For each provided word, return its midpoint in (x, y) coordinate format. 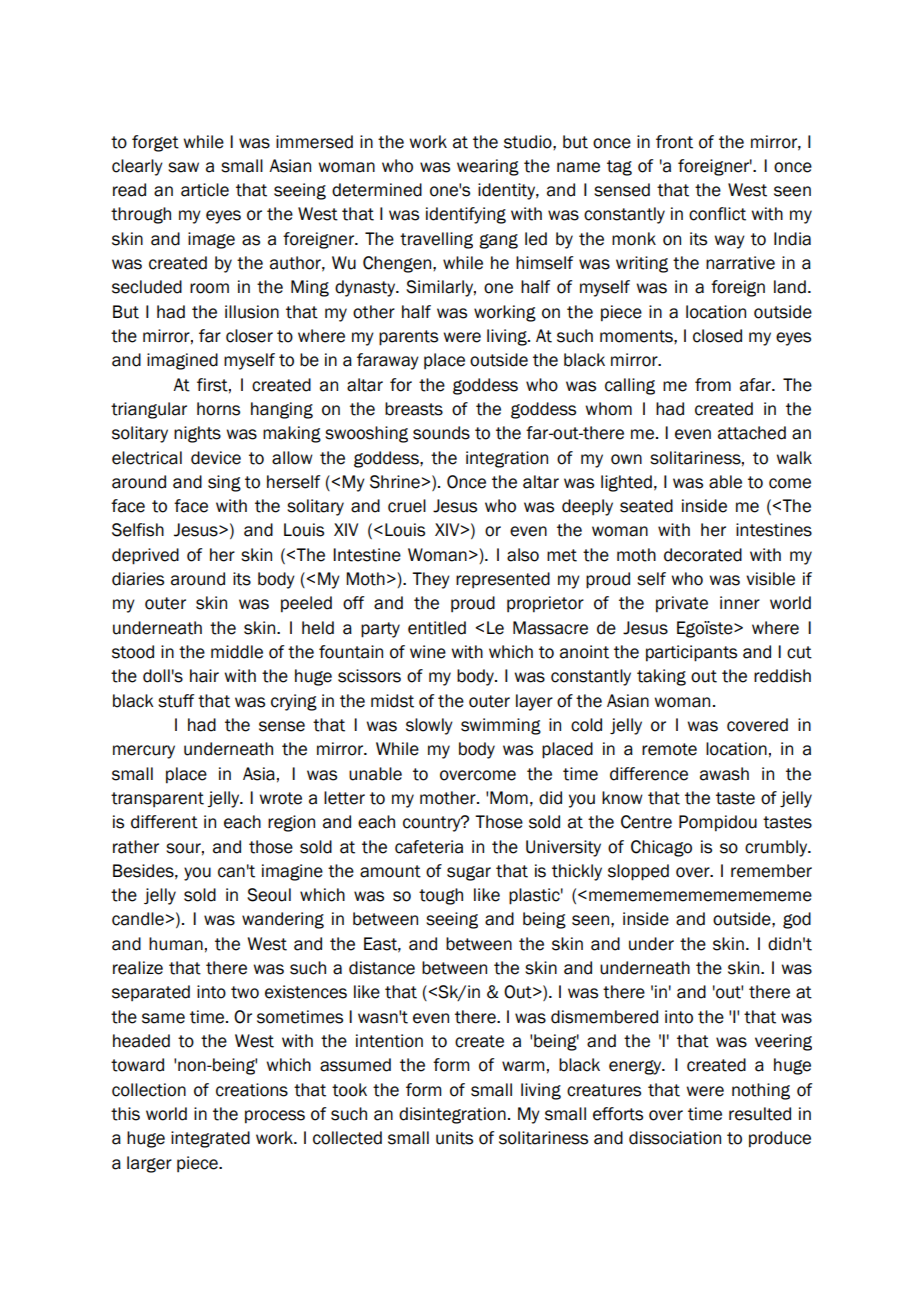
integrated (210, 1139)
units (454, 1138)
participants (691, 653)
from (713, 385)
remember (771, 871)
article (205, 190)
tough (441, 896)
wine (428, 652)
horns (218, 409)
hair (204, 676)
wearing (488, 167)
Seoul (269, 895)
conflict (717, 214)
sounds (441, 433)
